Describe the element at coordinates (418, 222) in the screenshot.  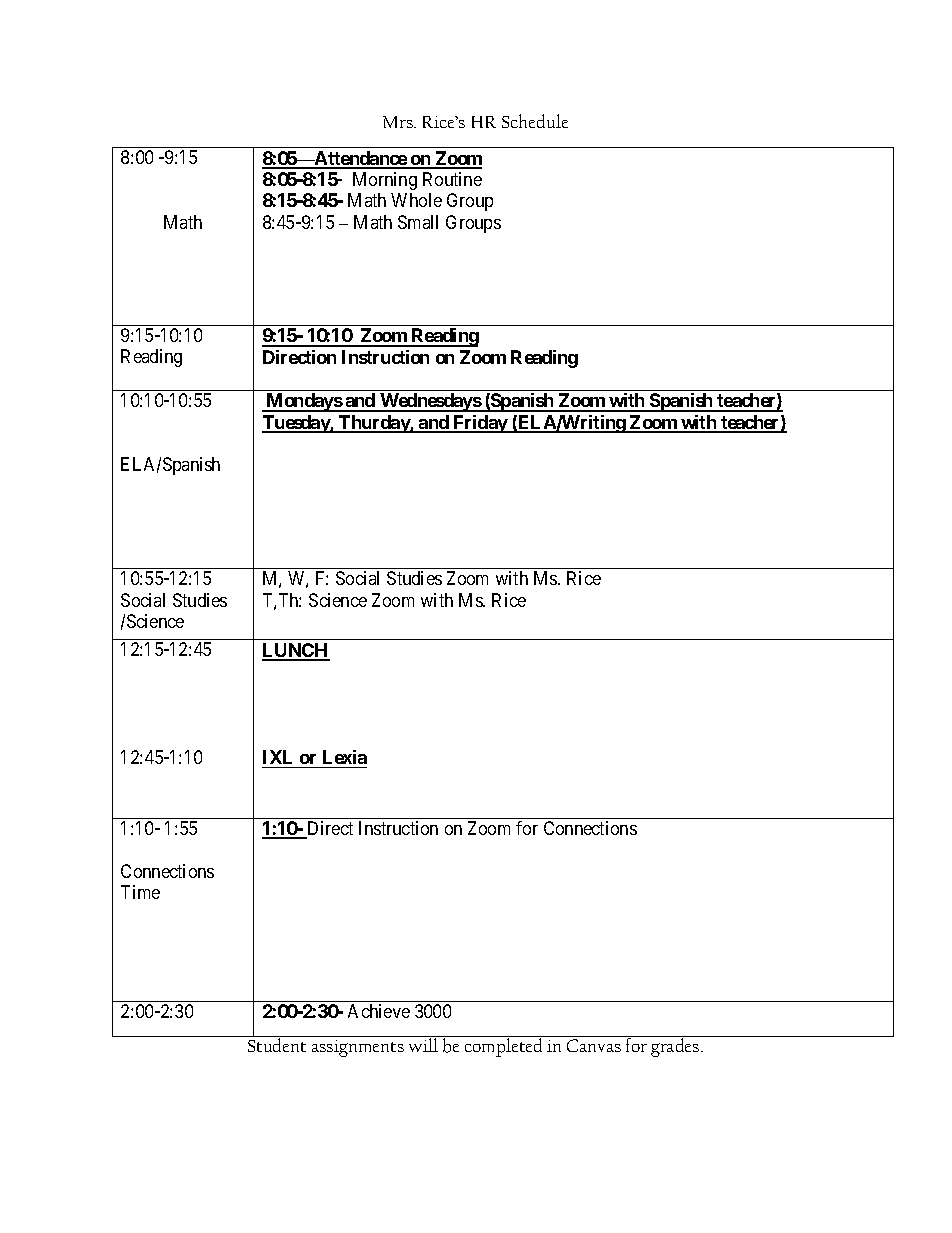
I see `Small` at that location.
